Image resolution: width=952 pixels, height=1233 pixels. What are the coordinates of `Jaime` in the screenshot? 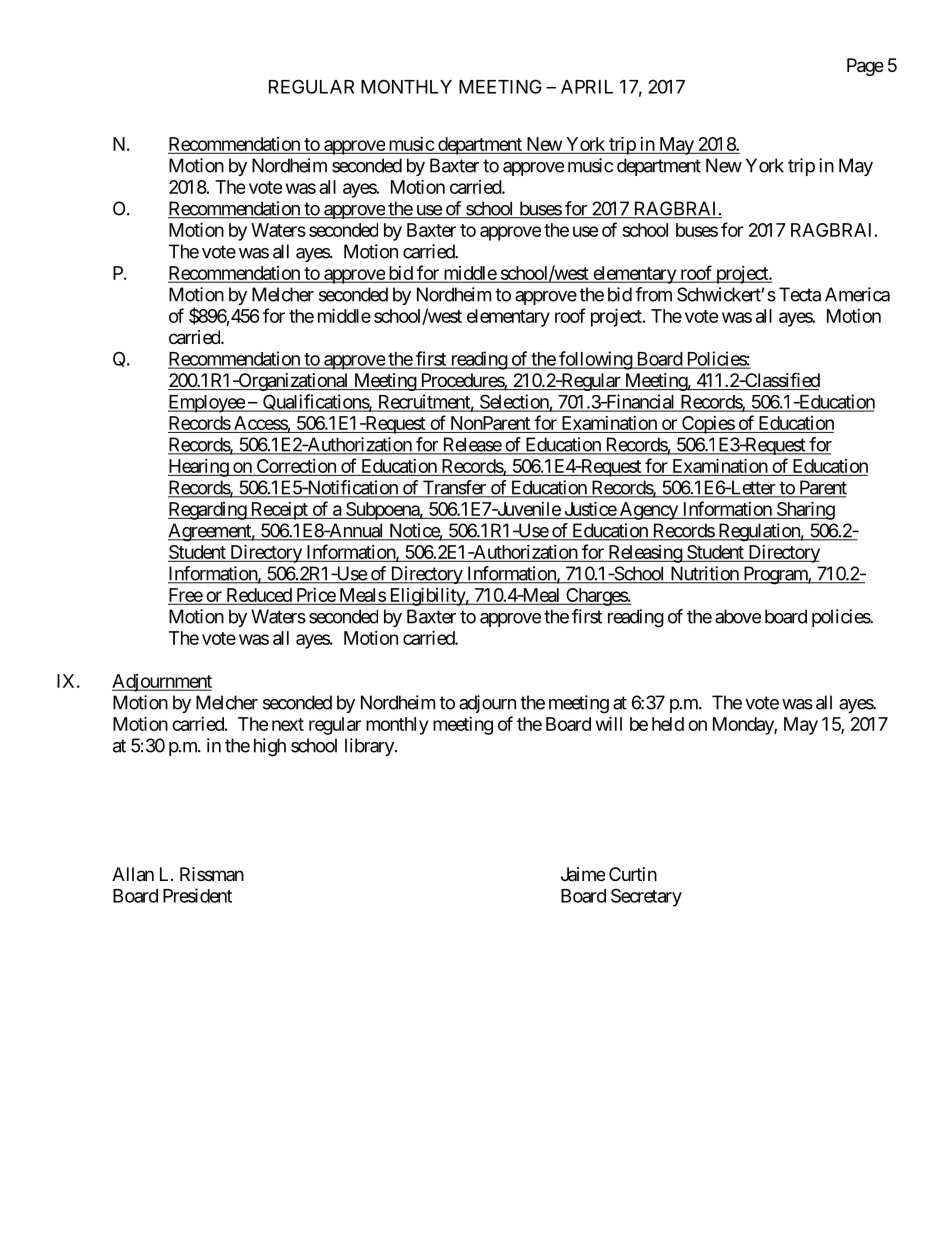 It's located at (583, 874).
